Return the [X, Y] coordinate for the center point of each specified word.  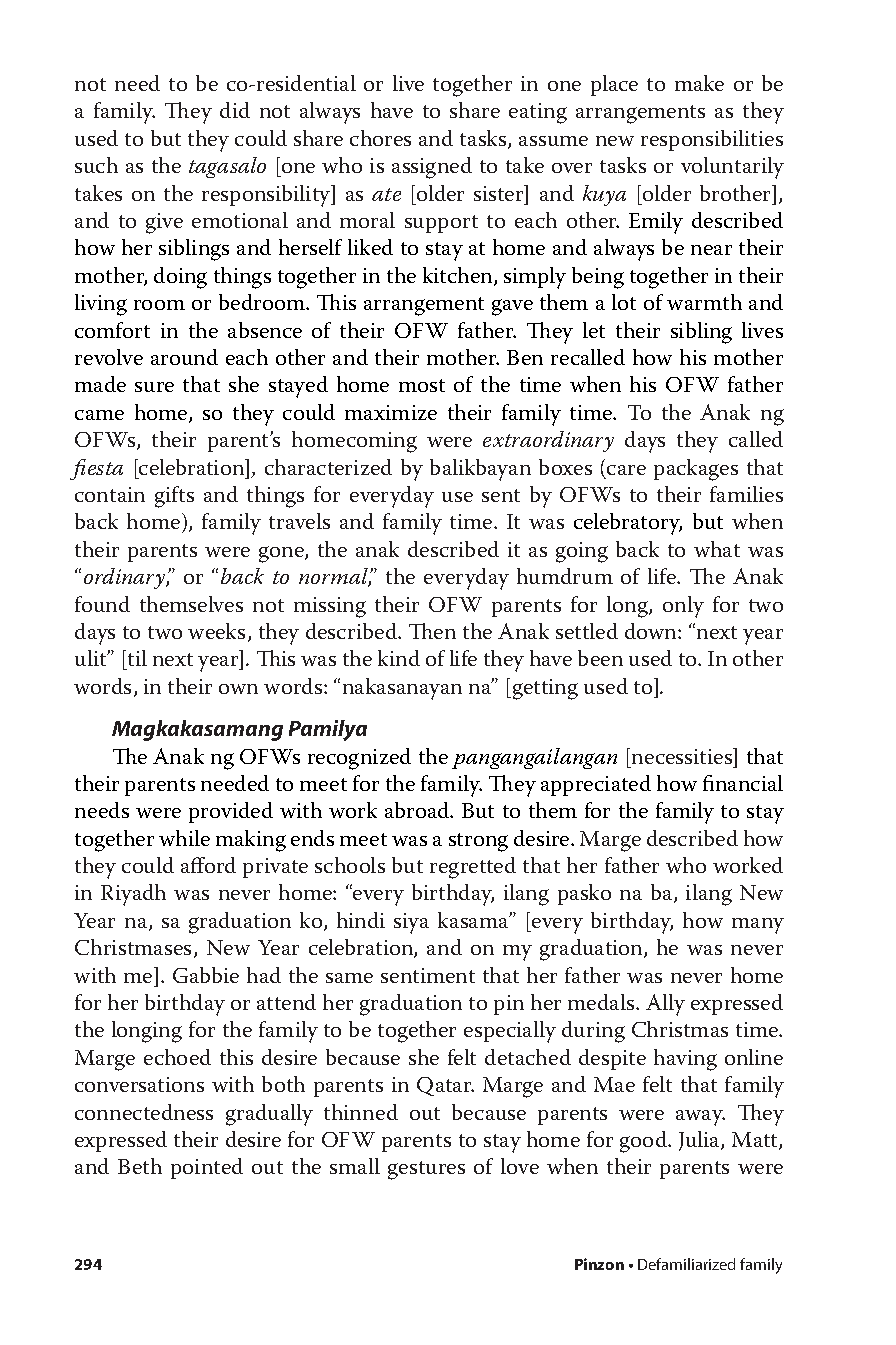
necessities [683, 756]
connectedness [144, 1112]
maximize [391, 412]
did [235, 110]
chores [380, 138]
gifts [174, 497]
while [184, 838]
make [699, 83]
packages [696, 470]
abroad [418, 810]
